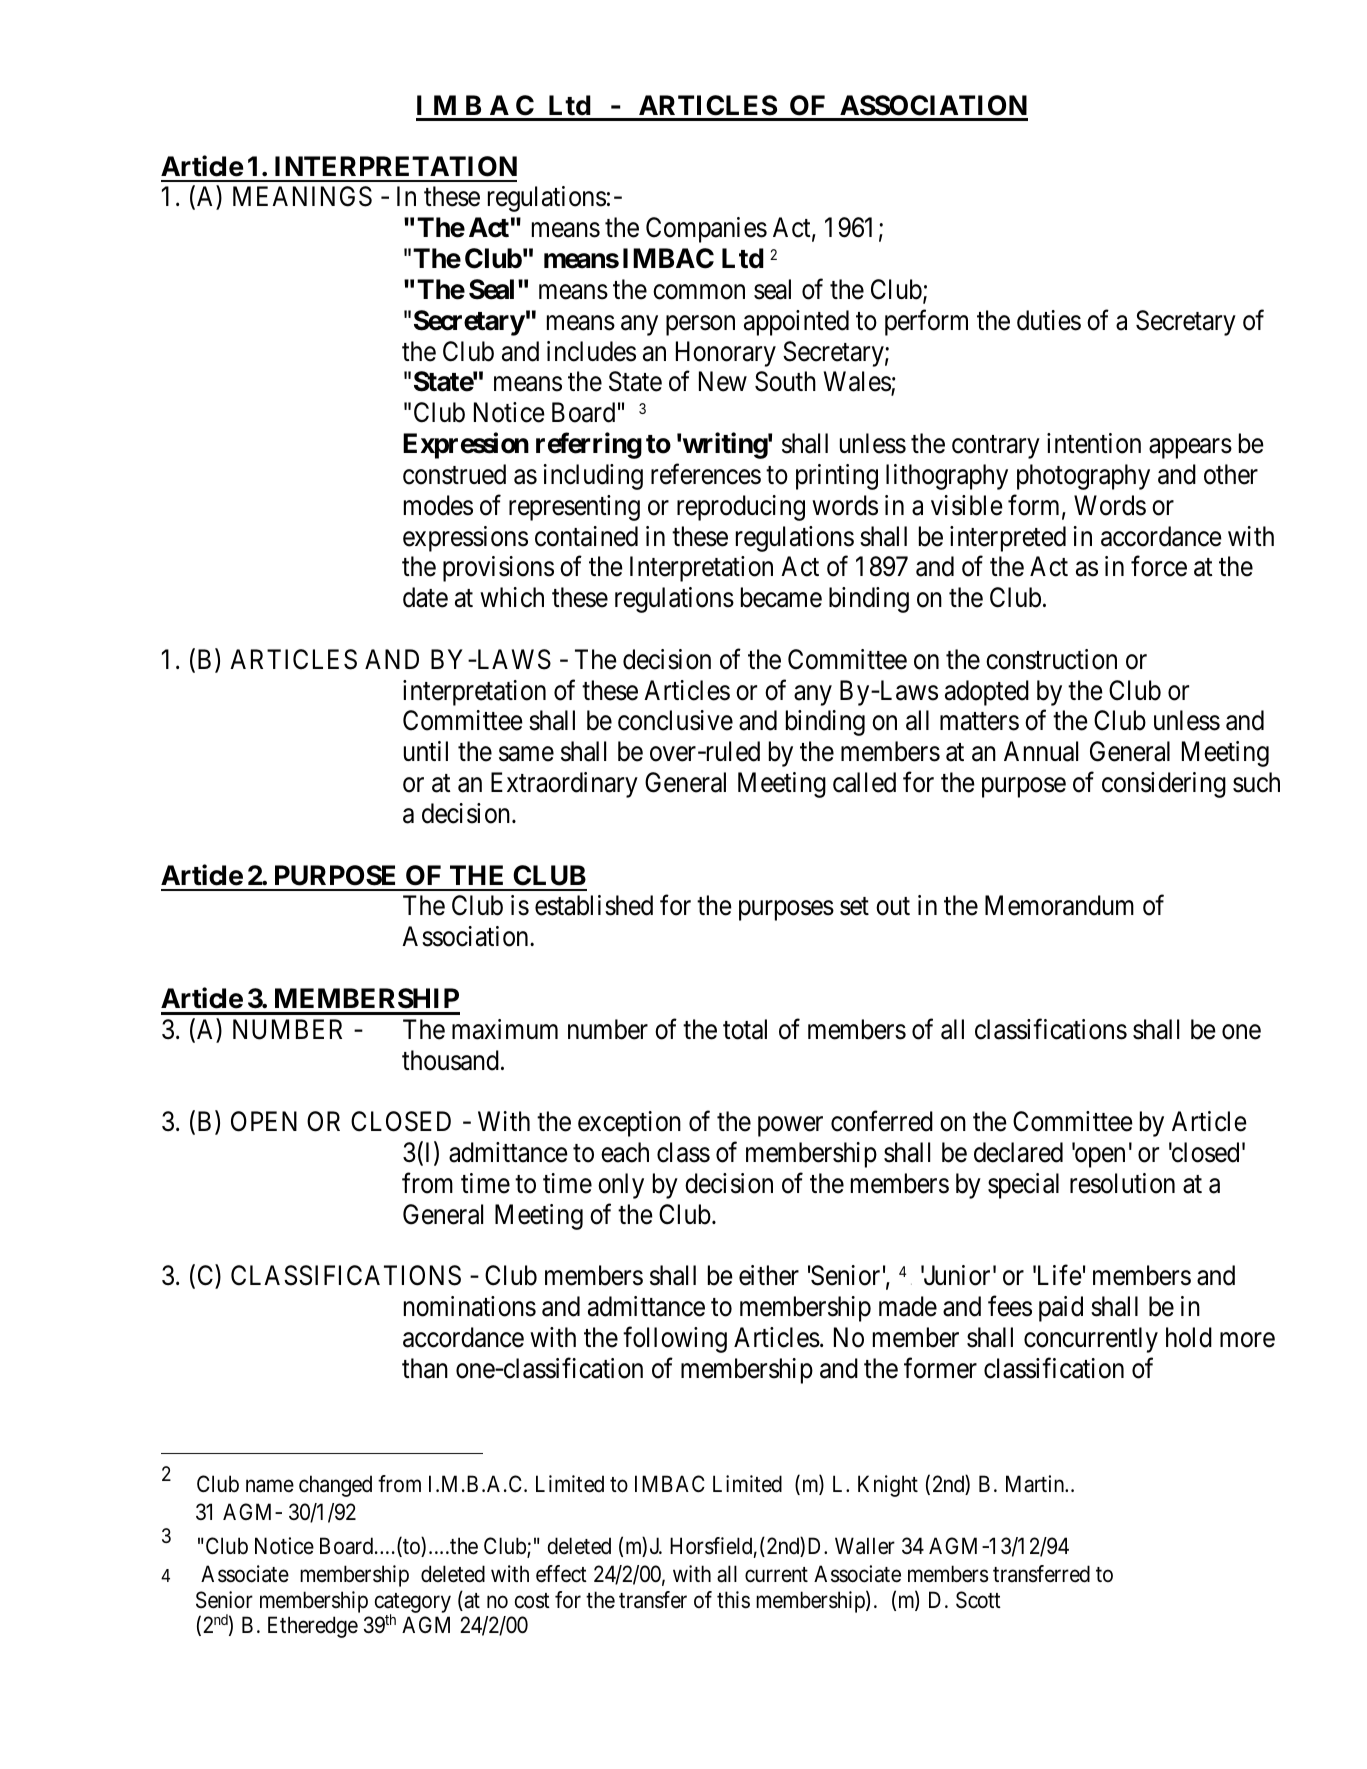  Describe the element at coordinates (1051, 659) in the screenshot. I see `construction` at that location.
